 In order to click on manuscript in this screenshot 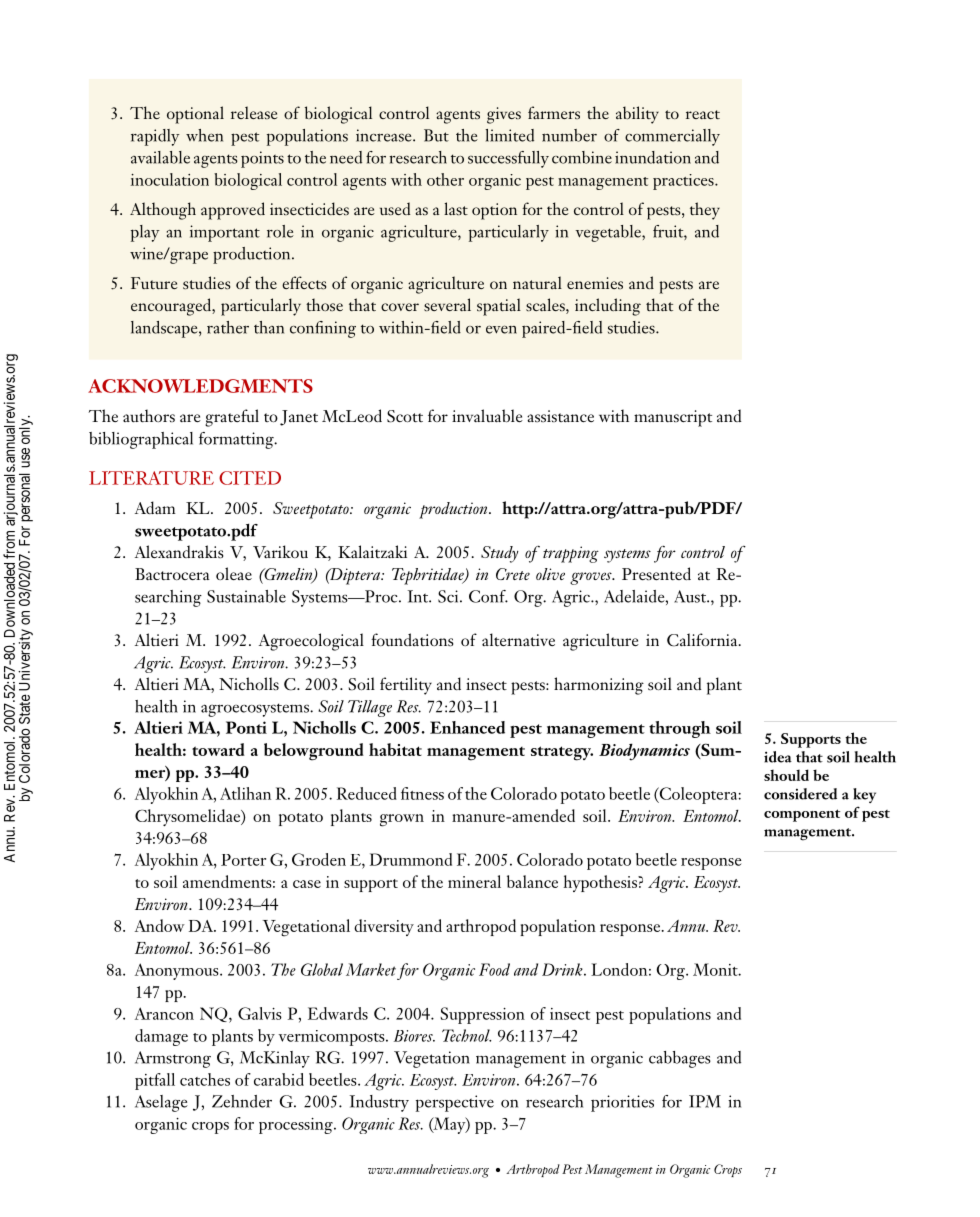, I will do `click(673, 418)`.
